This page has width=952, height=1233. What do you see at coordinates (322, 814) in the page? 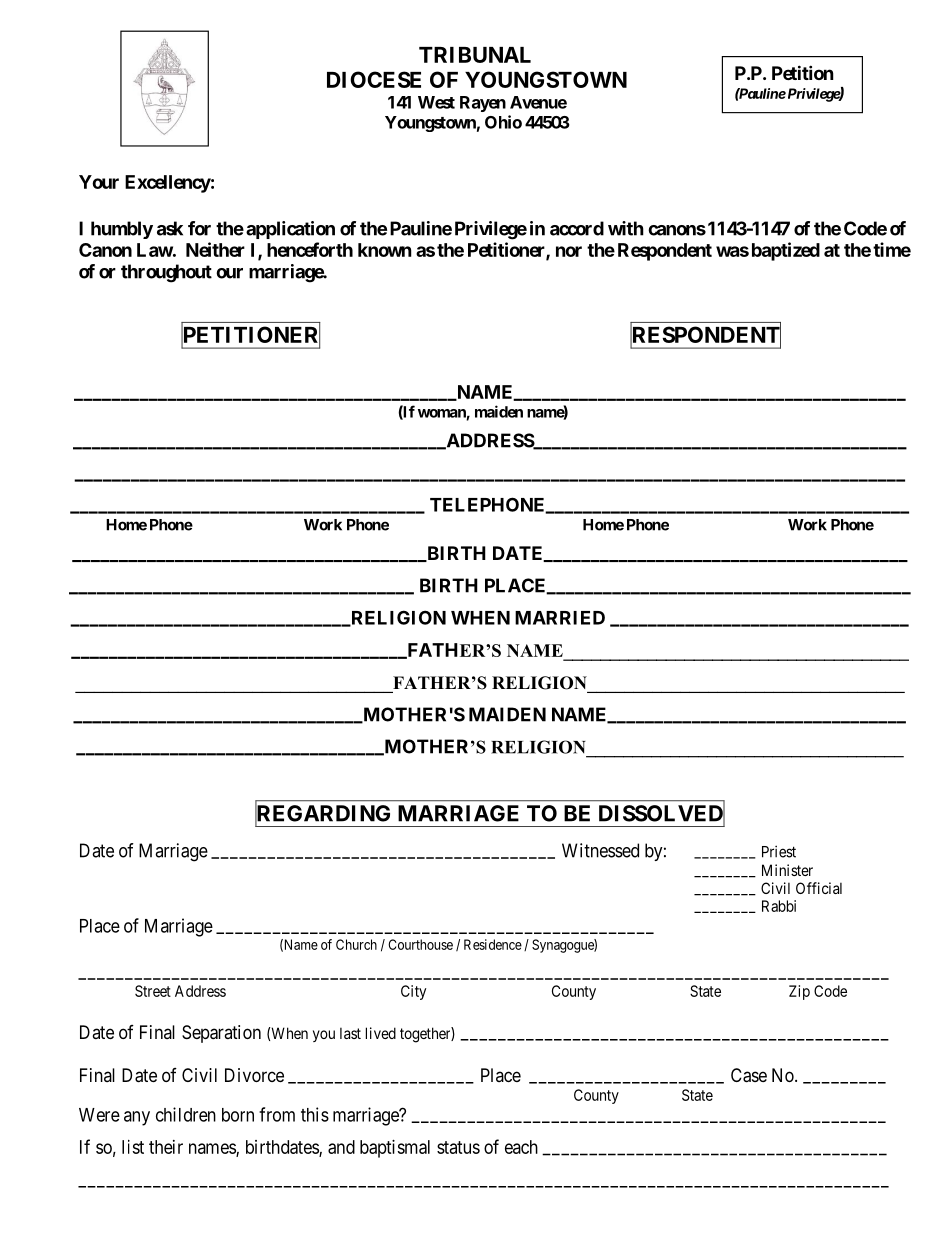
I see `REGARDING` at bounding box center [322, 814].
